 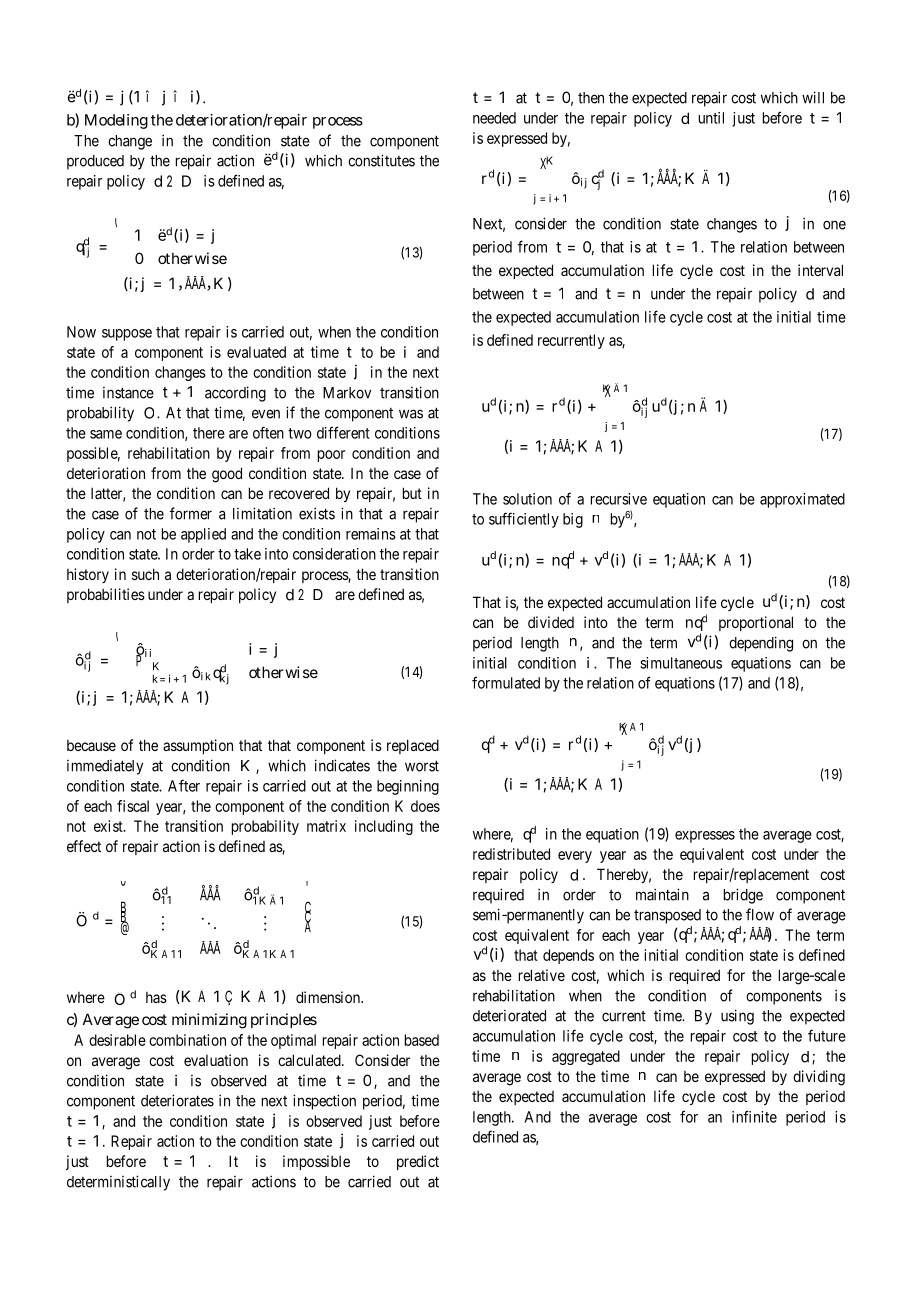 I want to click on needed, so click(x=494, y=118).
